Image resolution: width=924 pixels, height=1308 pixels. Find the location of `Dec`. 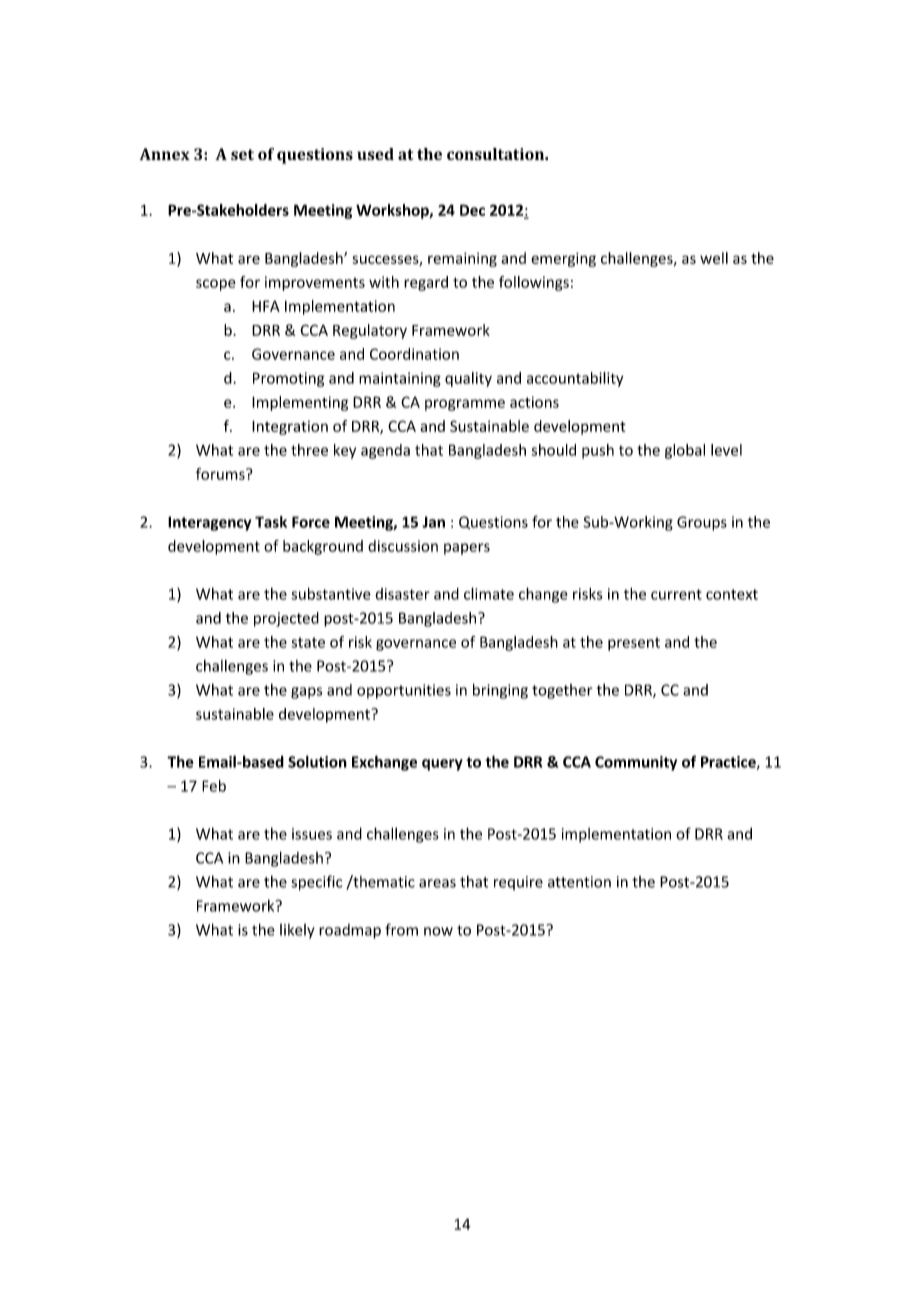

Dec is located at coordinates (472, 210).
